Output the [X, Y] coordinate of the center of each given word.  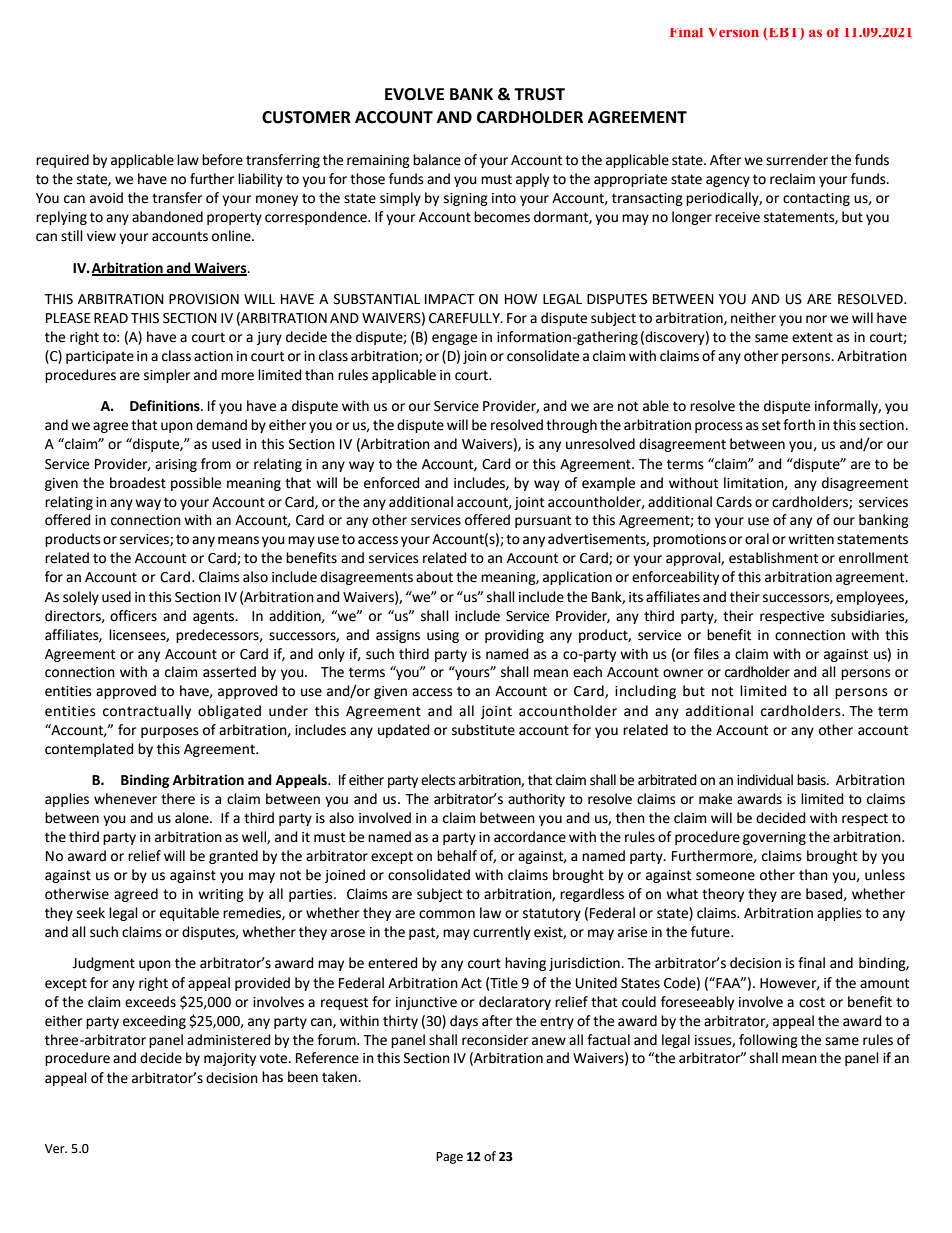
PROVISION [204, 299]
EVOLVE [414, 94]
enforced [392, 483]
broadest [138, 483]
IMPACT [450, 299]
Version [734, 32]
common [447, 914]
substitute [483, 730]
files [706, 654]
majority [230, 1059]
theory [723, 895]
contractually [147, 712]
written [811, 539]
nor [816, 319]
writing [221, 895]
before [222, 160]
